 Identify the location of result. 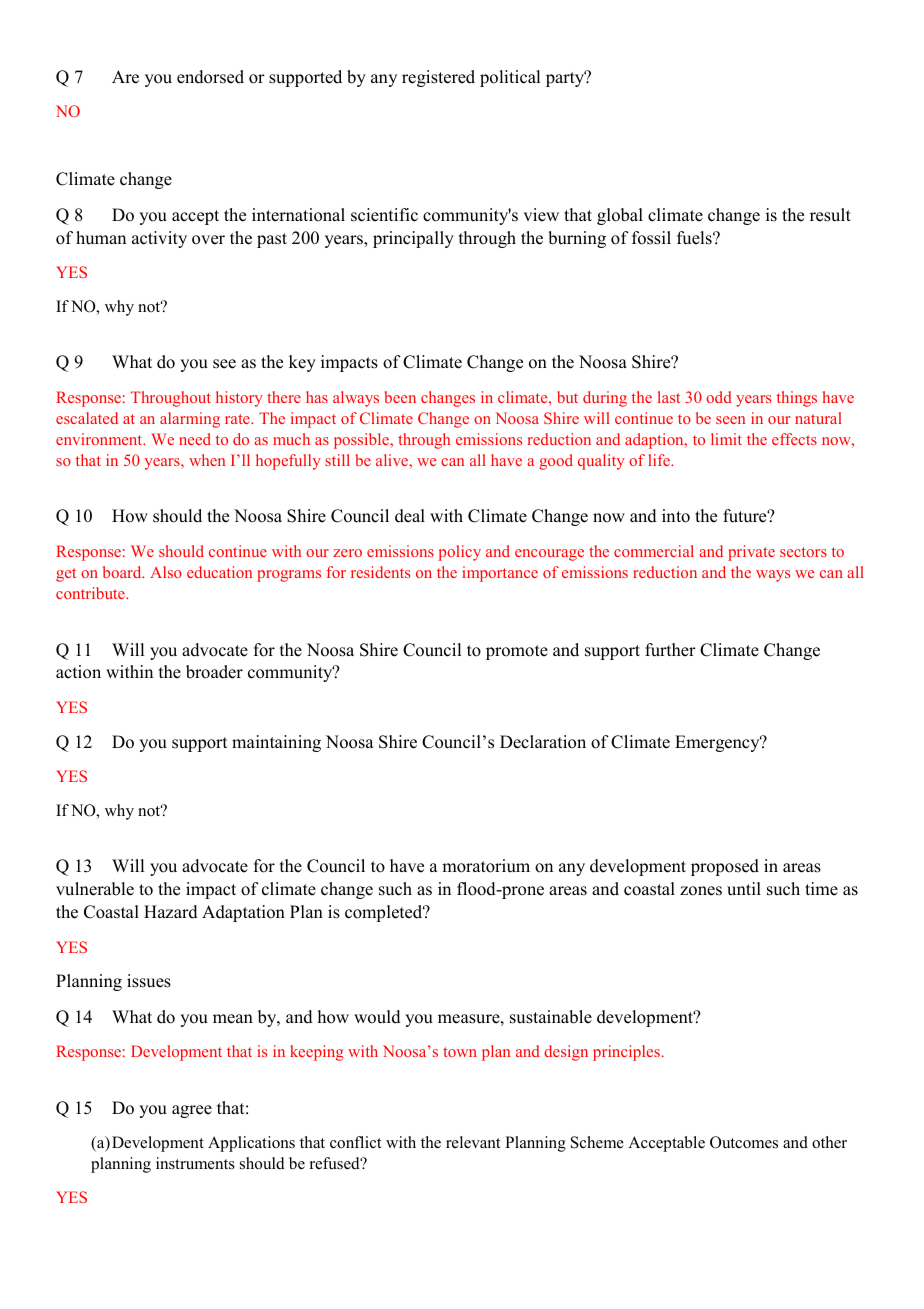
(830, 215).
